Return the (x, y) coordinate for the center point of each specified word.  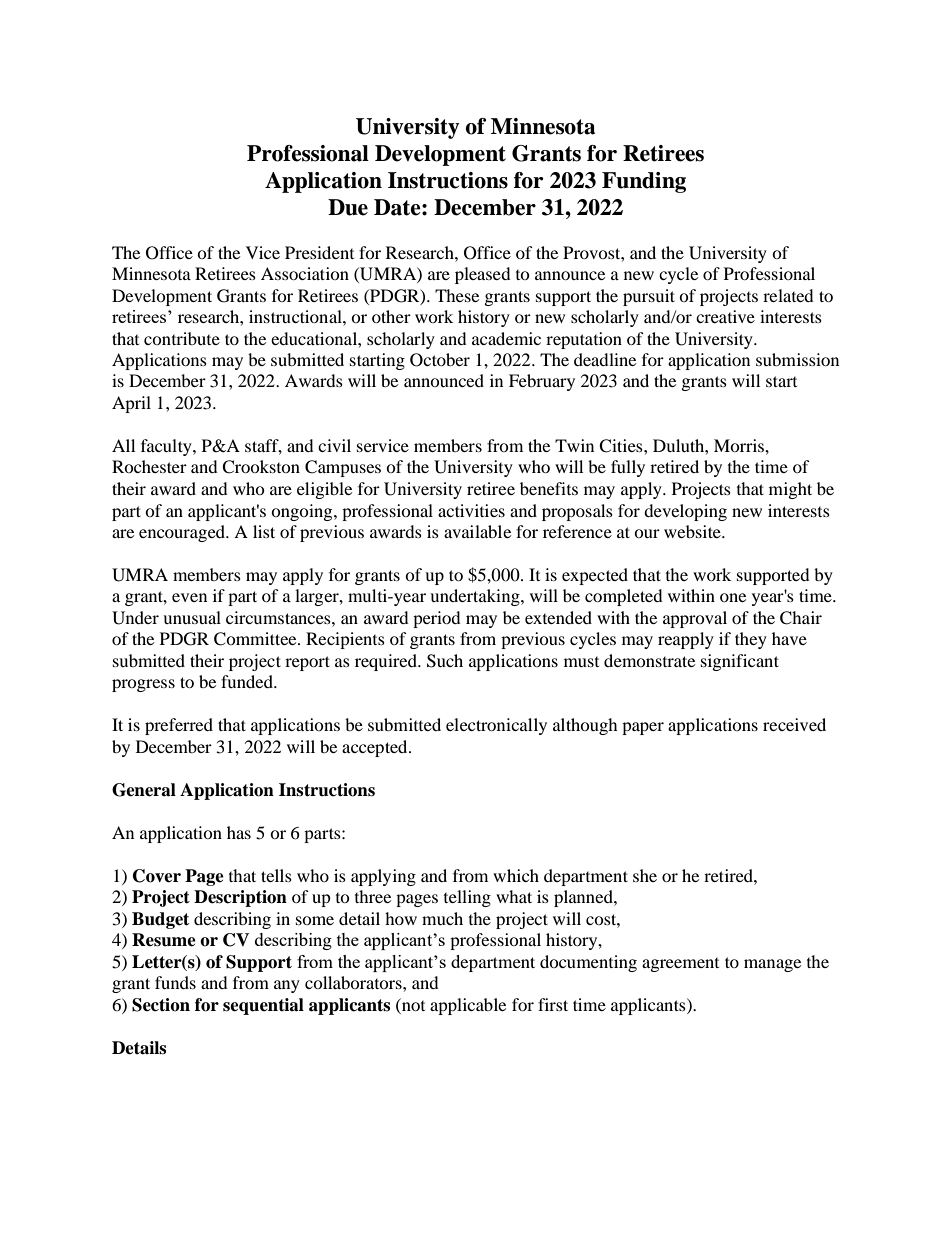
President (319, 252)
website (693, 531)
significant (740, 662)
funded (248, 681)
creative (725, 316)
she (645, 875)
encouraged (183, 533)
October (440, 360)
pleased (483, 275)
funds (175, 982)
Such (445, 661)
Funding (644, 182)
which (516, 875)
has (239, 832)
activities (471, 510)
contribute (182, 338)
